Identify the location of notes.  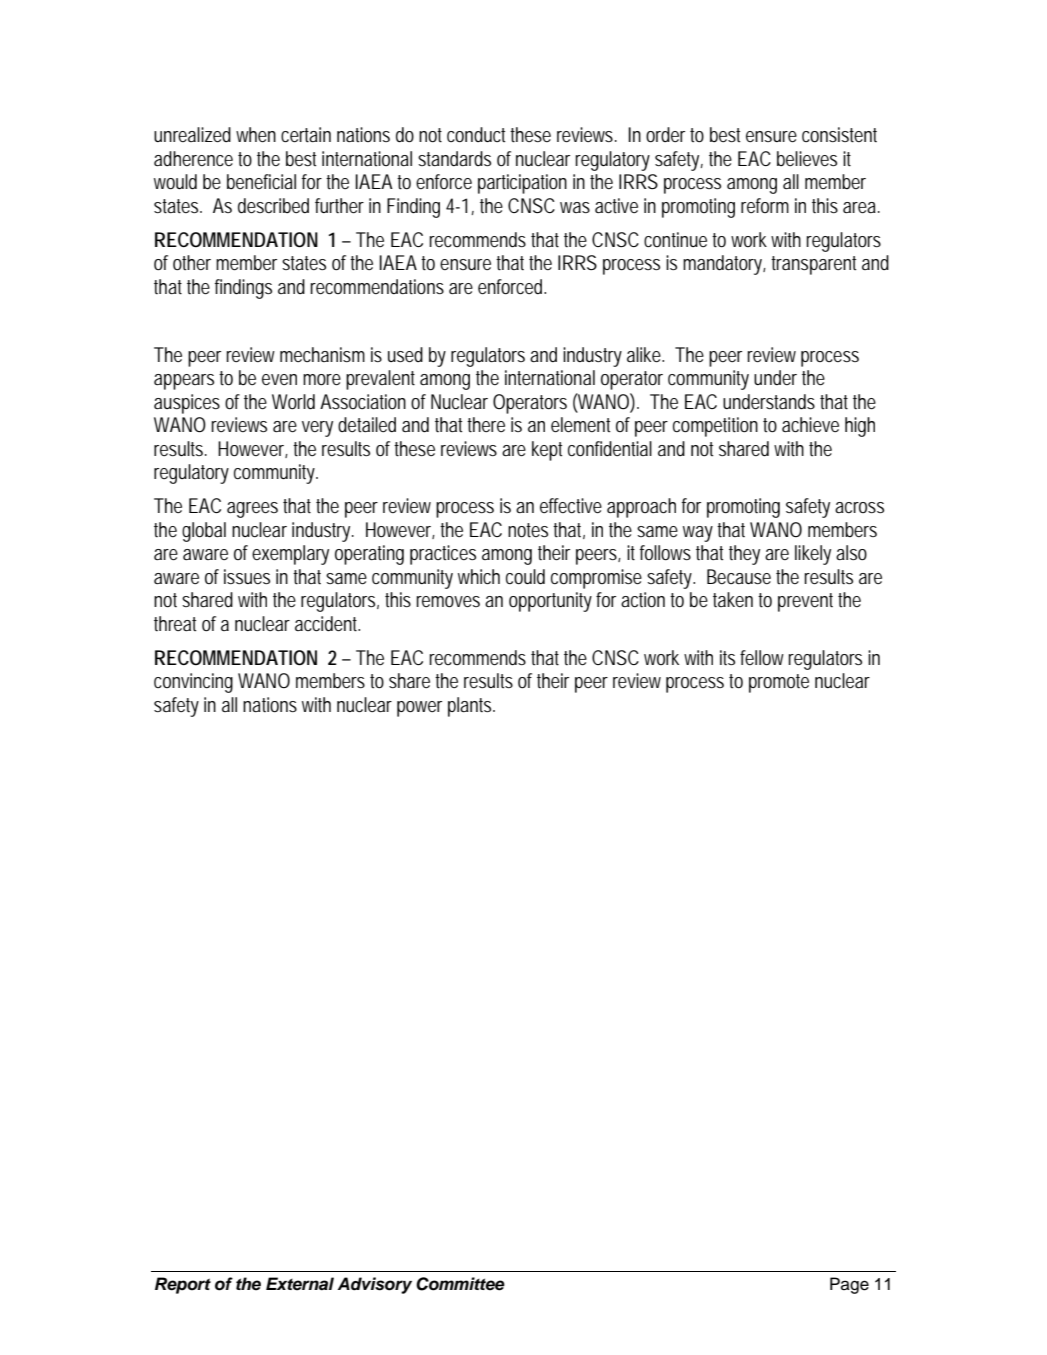
(528, 530).
